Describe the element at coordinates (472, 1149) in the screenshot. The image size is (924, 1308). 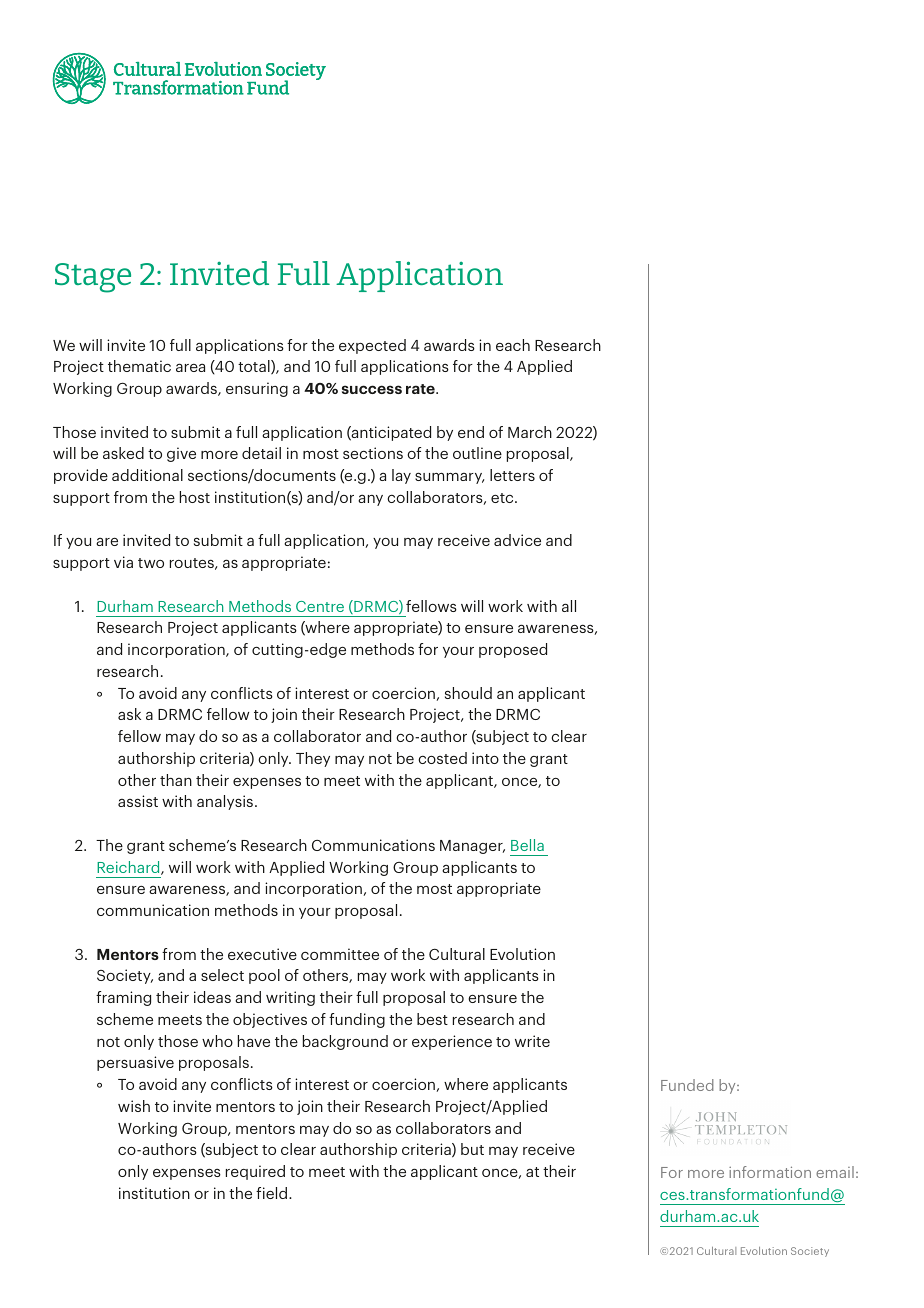
I see `but` at that location.
